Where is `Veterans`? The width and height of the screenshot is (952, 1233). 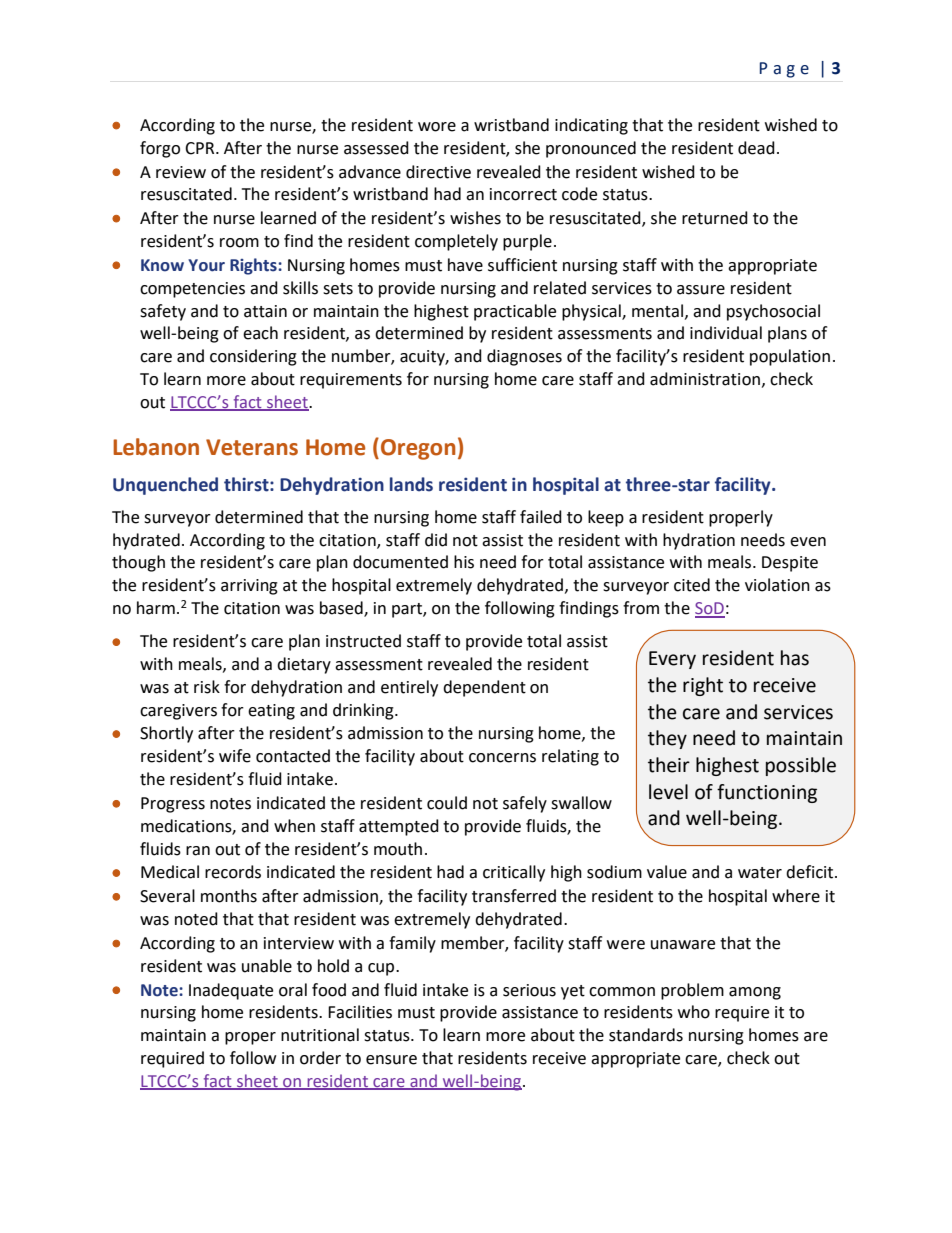 Veterans is located at coordinates (252, 447).
